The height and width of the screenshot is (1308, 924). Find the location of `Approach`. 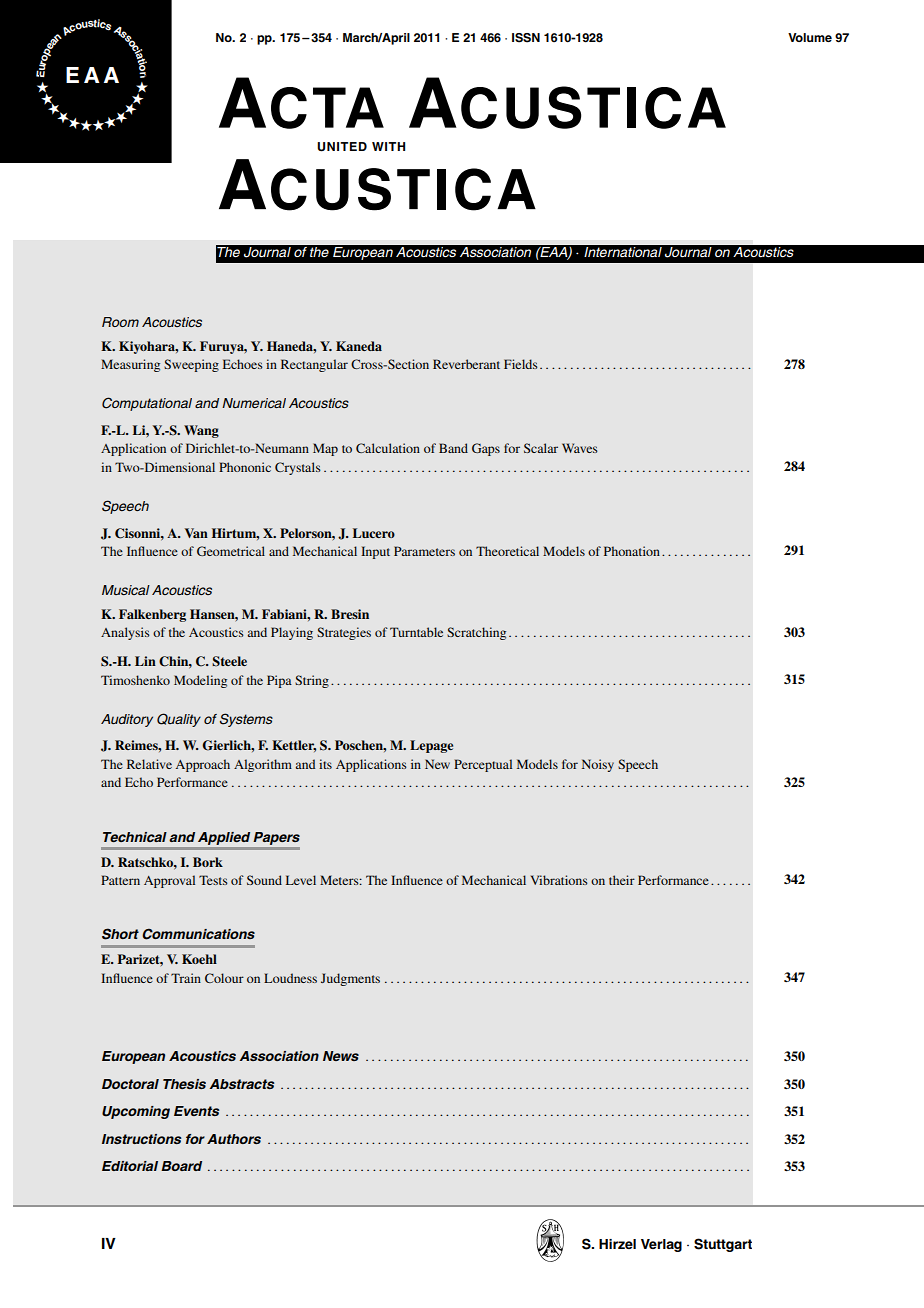

Approach is located at coordinates (203, 765).
